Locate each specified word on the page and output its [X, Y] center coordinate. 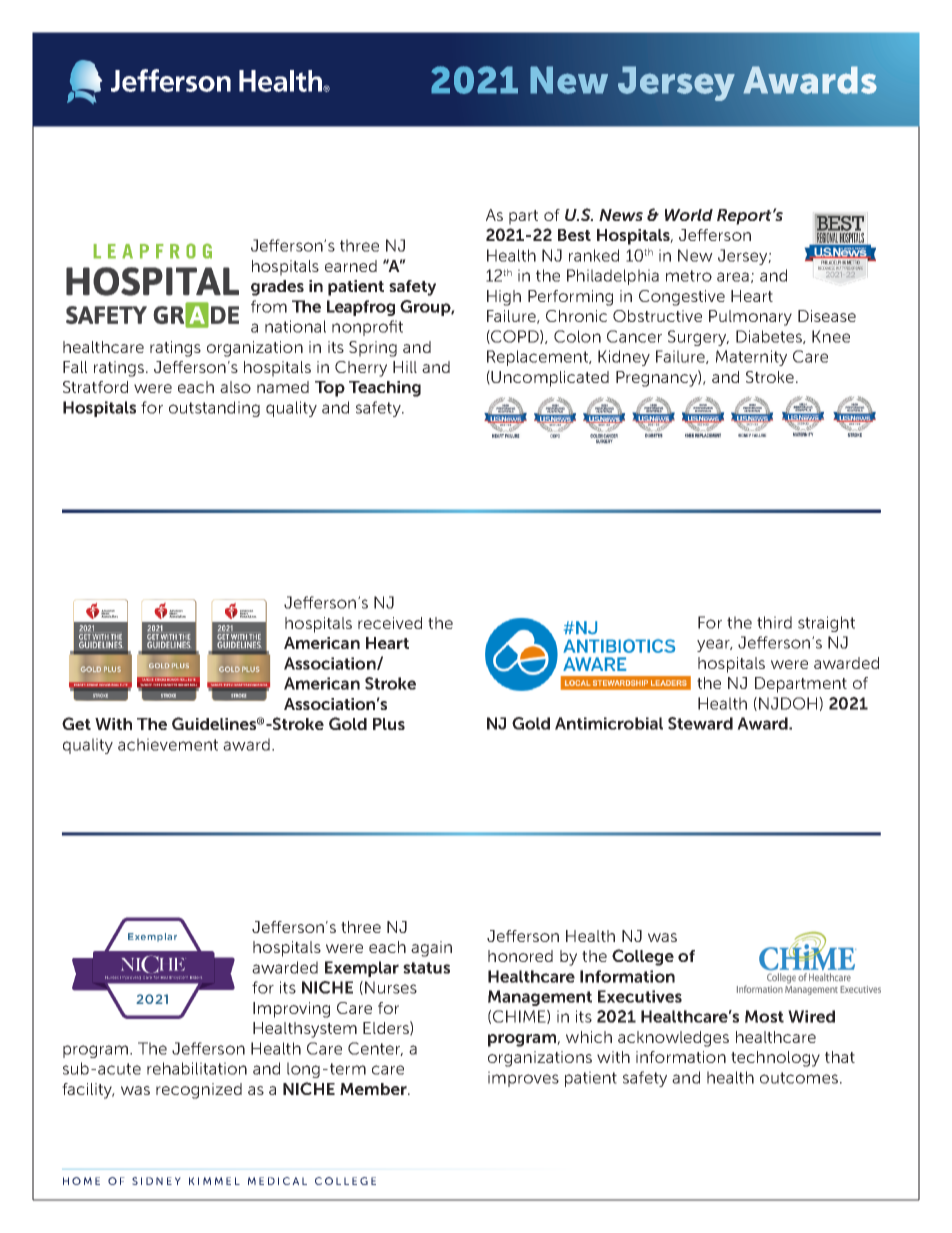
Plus [389, 724]
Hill [405, 367]
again [431, 949]
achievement [168, 744]
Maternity [751, 358]
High [504, 298]
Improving [291, 1010]
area [733, 277]
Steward [700, 723]
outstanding [214, 409]
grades [277, 288]
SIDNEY [156, 1181]
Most [764, 1016]
